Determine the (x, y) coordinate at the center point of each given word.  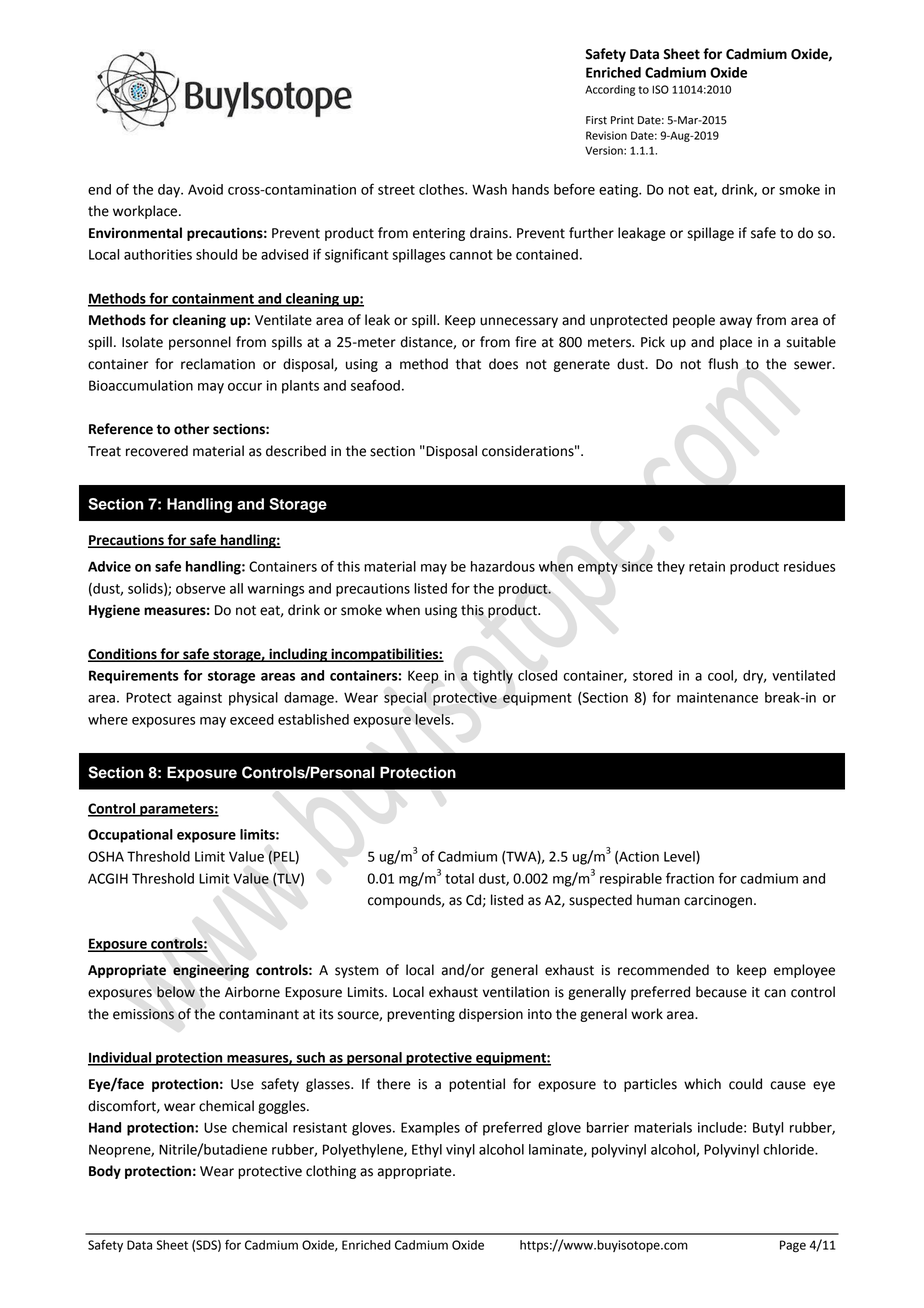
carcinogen (718, 901)
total (459, 878)
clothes (442, 189)
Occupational (130, 836)
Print (622, 120)
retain (707, 566)
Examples (430, 1129)
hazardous (503, 566)
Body (105, 1172)
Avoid (205, 189)
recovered (157, 451)
